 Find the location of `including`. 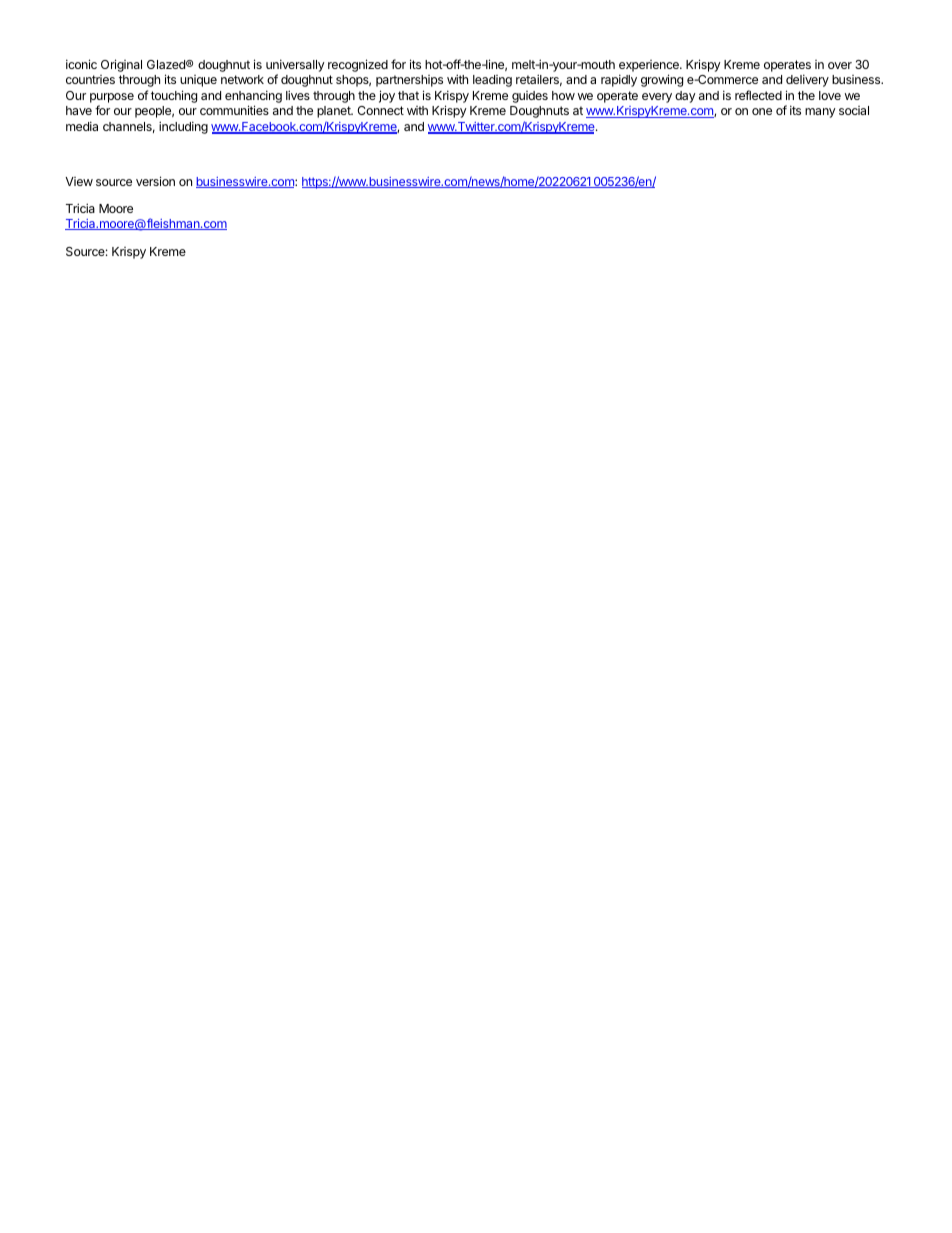

including is located at coordinates (183, 127).
